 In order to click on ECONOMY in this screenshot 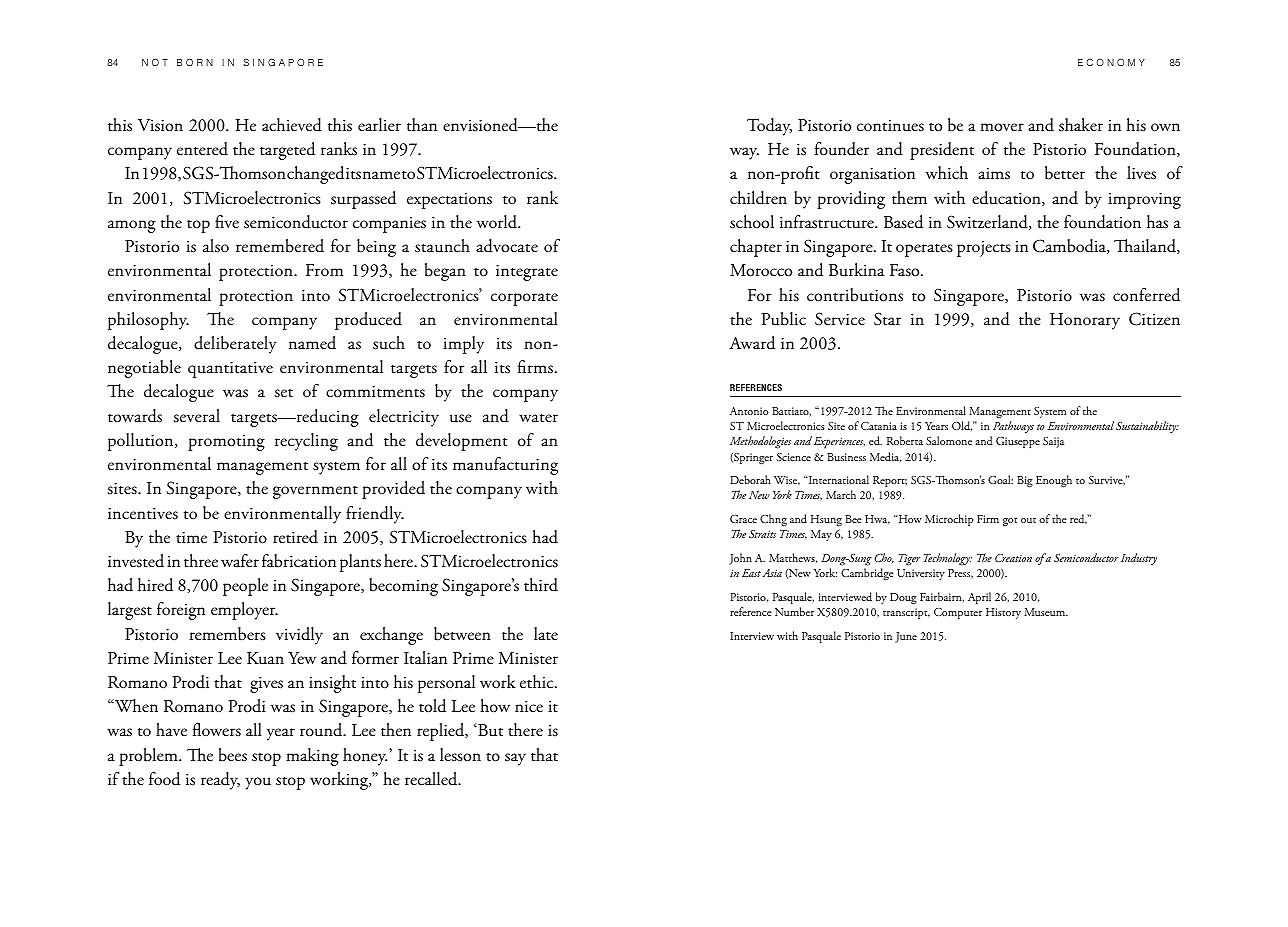, I will do `click(1111, 62)`.
